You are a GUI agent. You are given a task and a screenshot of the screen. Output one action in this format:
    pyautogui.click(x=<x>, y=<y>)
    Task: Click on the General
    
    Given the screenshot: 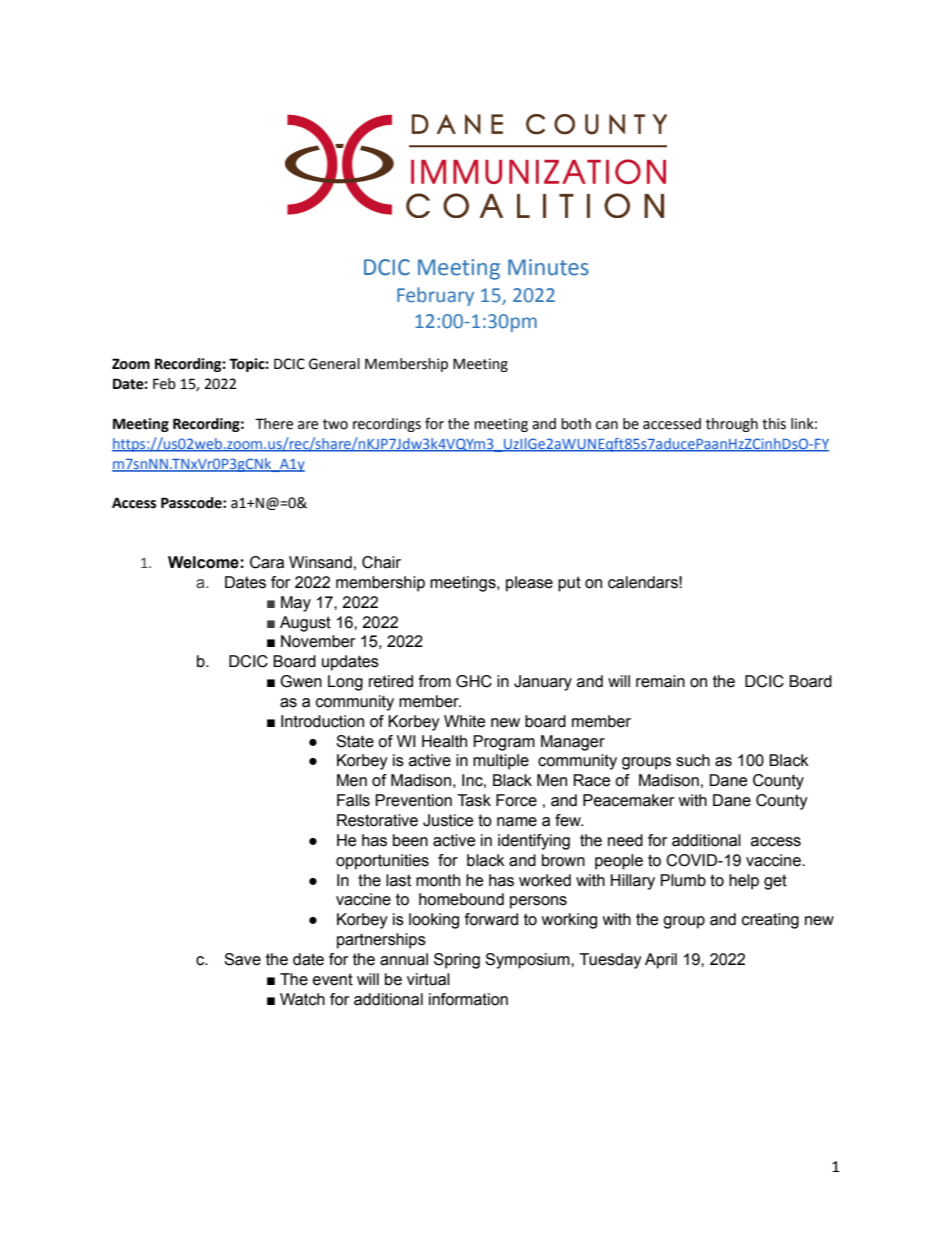 What is the action you would take?
    pyautogui.click(x=334, y=364)
